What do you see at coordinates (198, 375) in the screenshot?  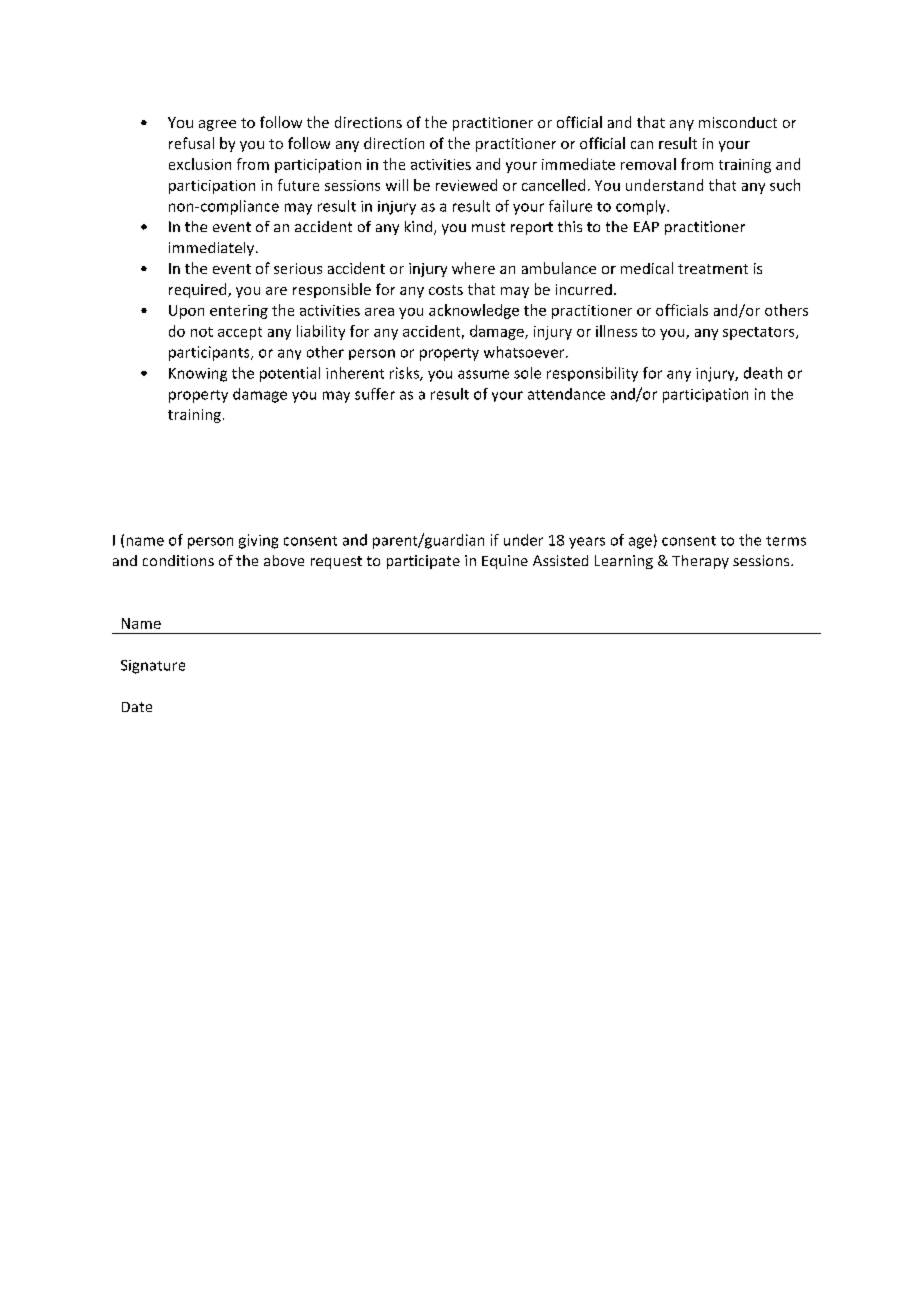 I see `Knowing` at bounding box center [198, 375].
